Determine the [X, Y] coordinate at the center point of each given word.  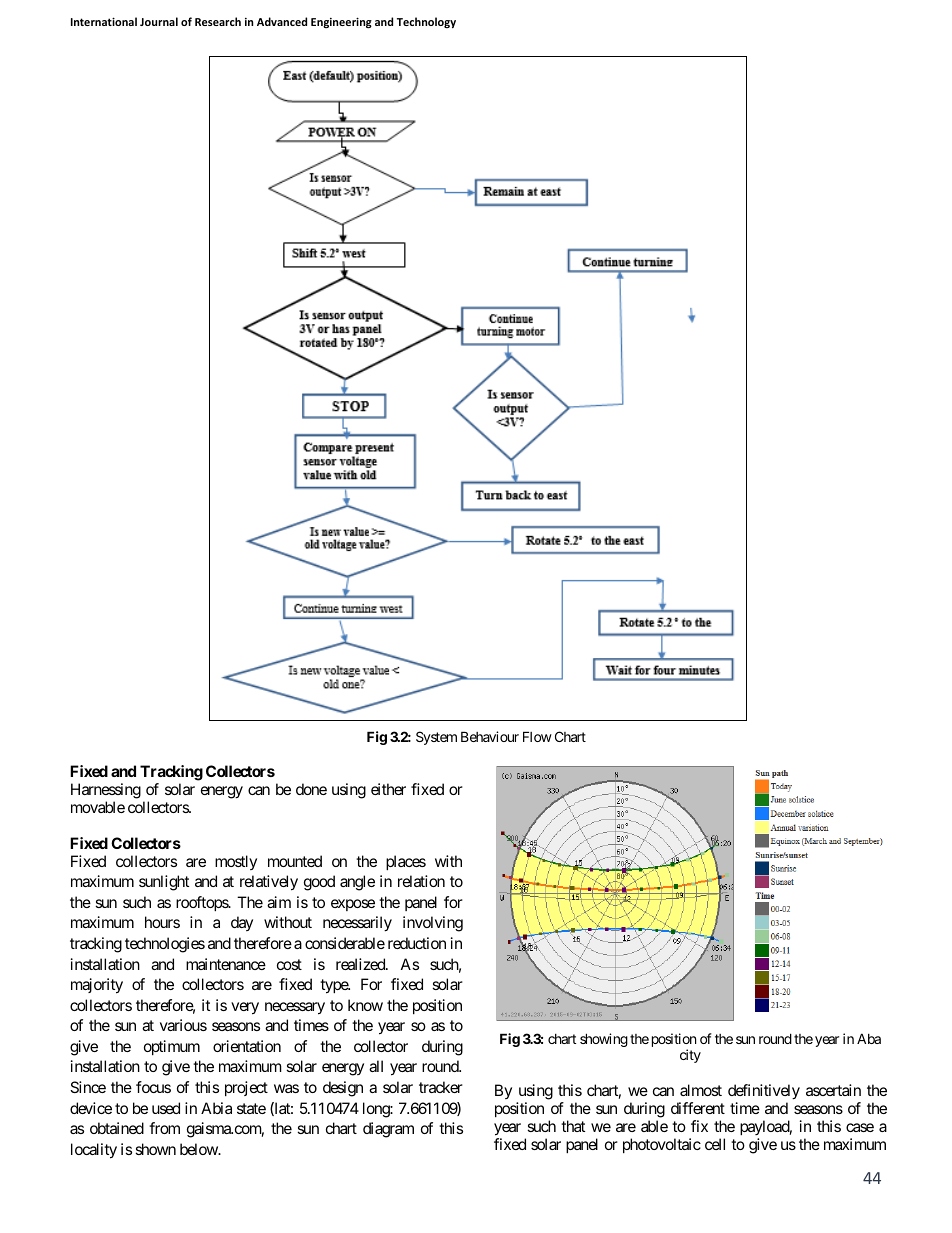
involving [433, 924]
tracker [441, 1087]
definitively [764, 1092]
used [166, 1108]
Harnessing [106, 791]
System [436, 738]
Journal [159, 21]
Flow [537, 736]
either [388, 789]
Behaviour [490, 736]
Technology [426, 22]
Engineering [341, 23]
